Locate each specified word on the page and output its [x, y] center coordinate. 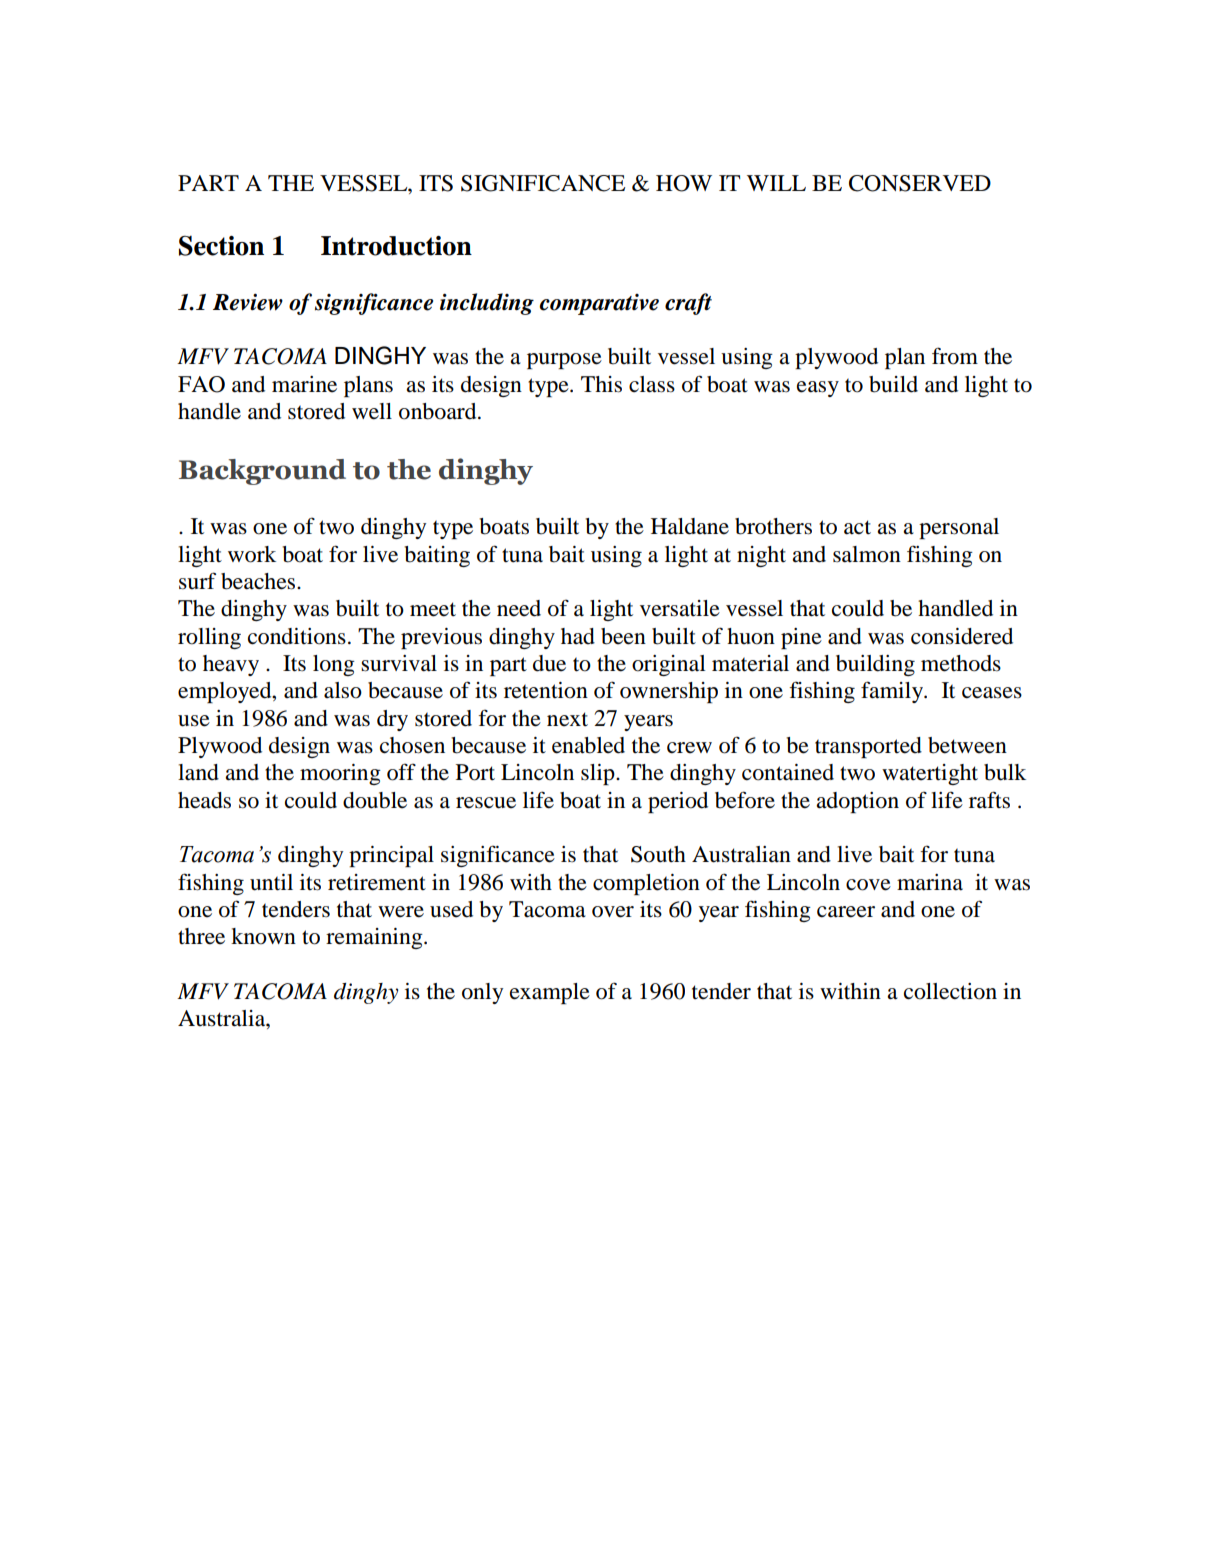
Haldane [690, 526]
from [955, 356]
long [334, 665]
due [549, 663]
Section [221, 246]
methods [961, 663]
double [375, 800]
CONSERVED [920, 183]
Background [262, 472]
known [263, 936]
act [857, 527]
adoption [857, 802]
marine [304, 384]
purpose [564, 361]
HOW [684, 183]
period [678, 802]
